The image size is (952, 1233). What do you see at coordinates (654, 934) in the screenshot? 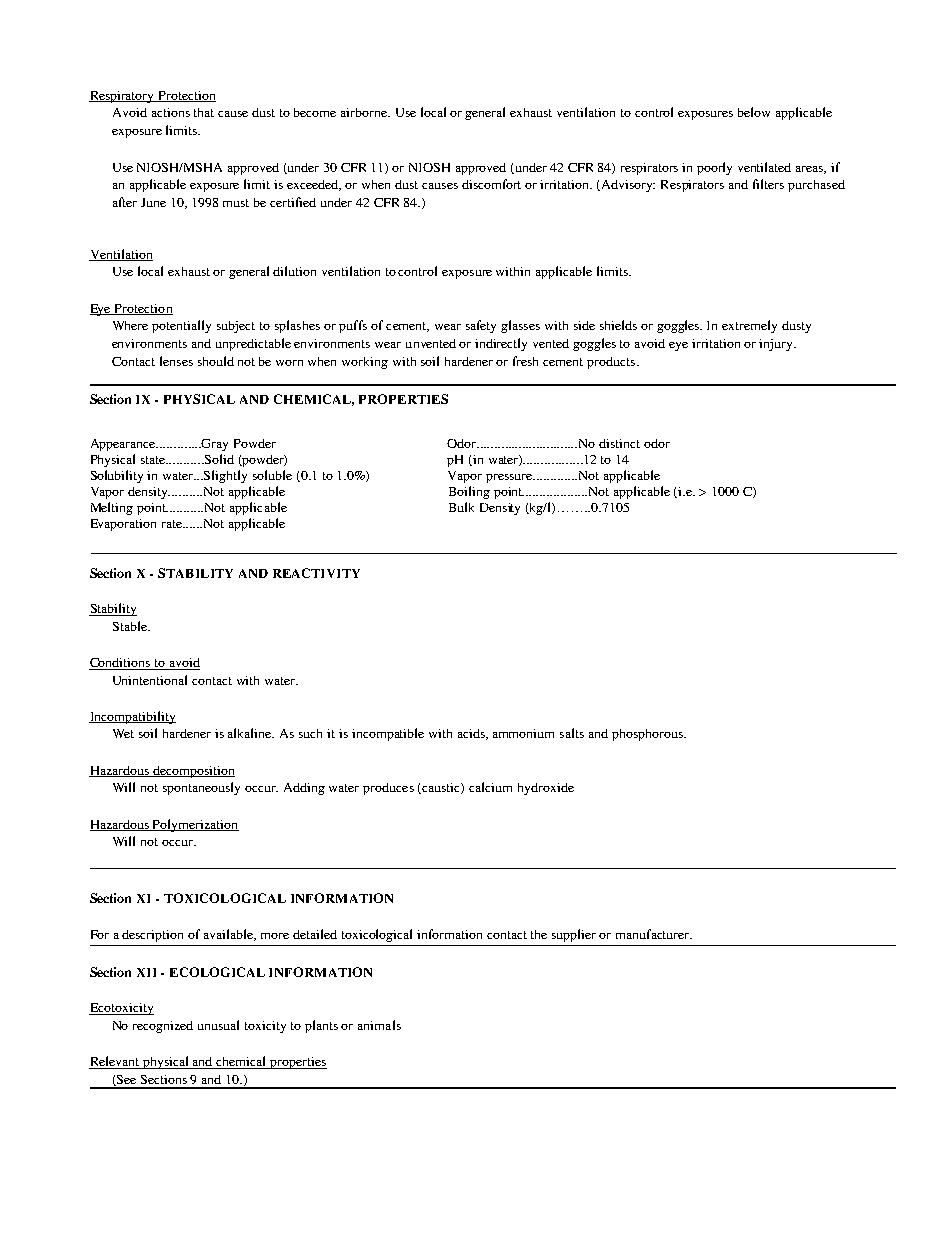
I see `manufacturer` at bounding box center [654, 934].
